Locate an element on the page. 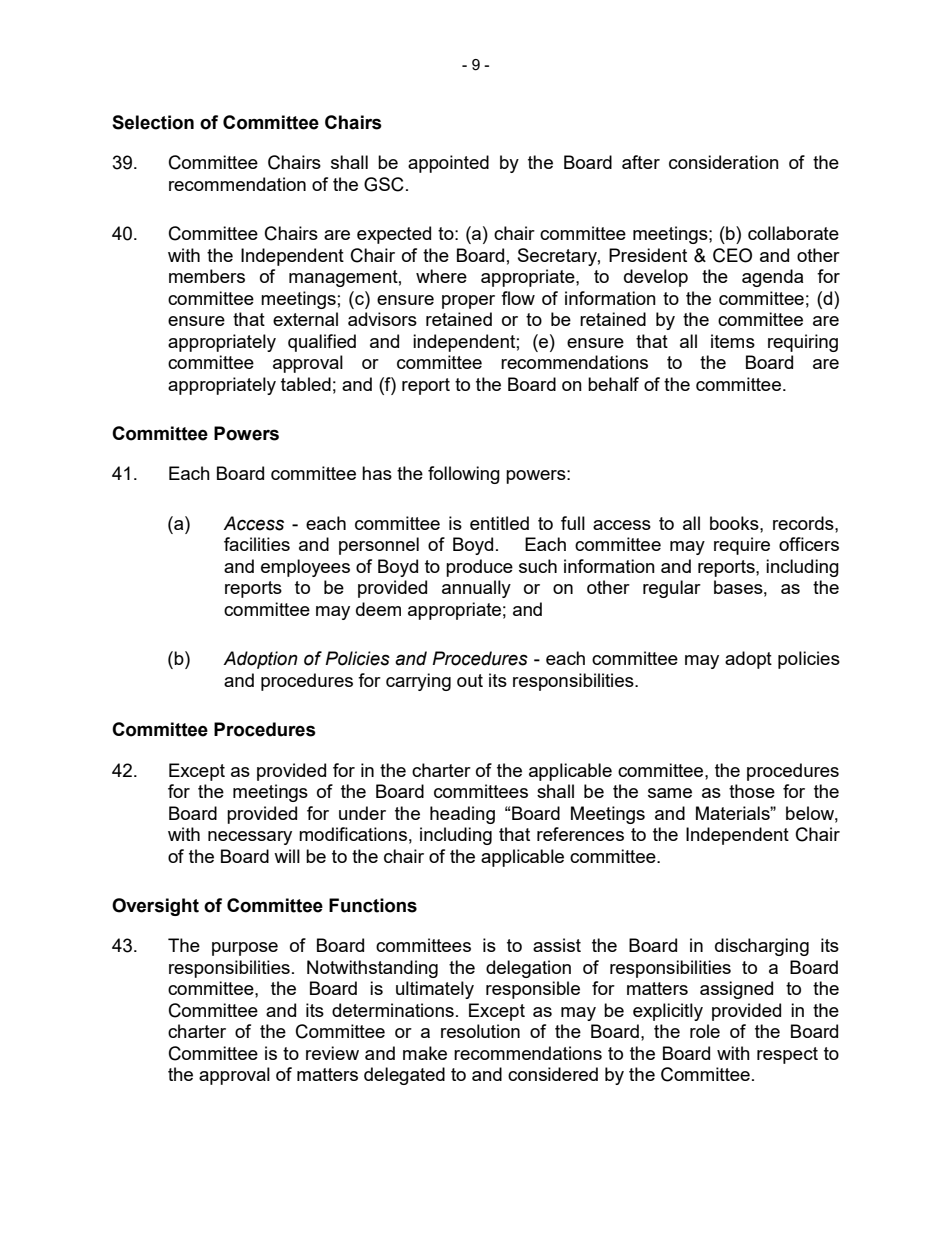 This page has width=952, height=1233. regular is located at coordinates (672, 589).
